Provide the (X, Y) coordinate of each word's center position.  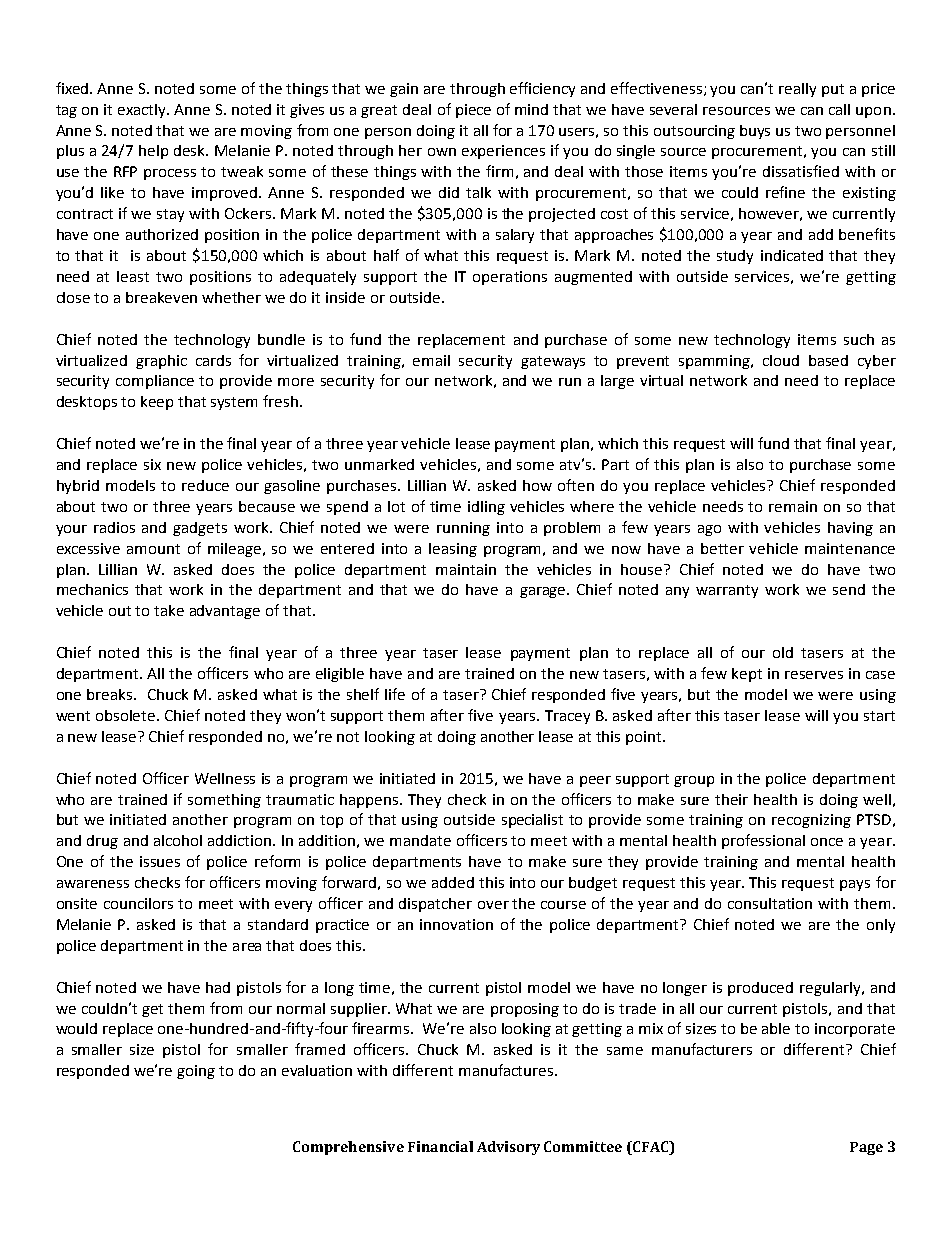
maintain (466, 569)
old (783, 652)
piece (473, 111)
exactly (143, 111)
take (169, 610)
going (196, 1072)
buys (755, 132)
